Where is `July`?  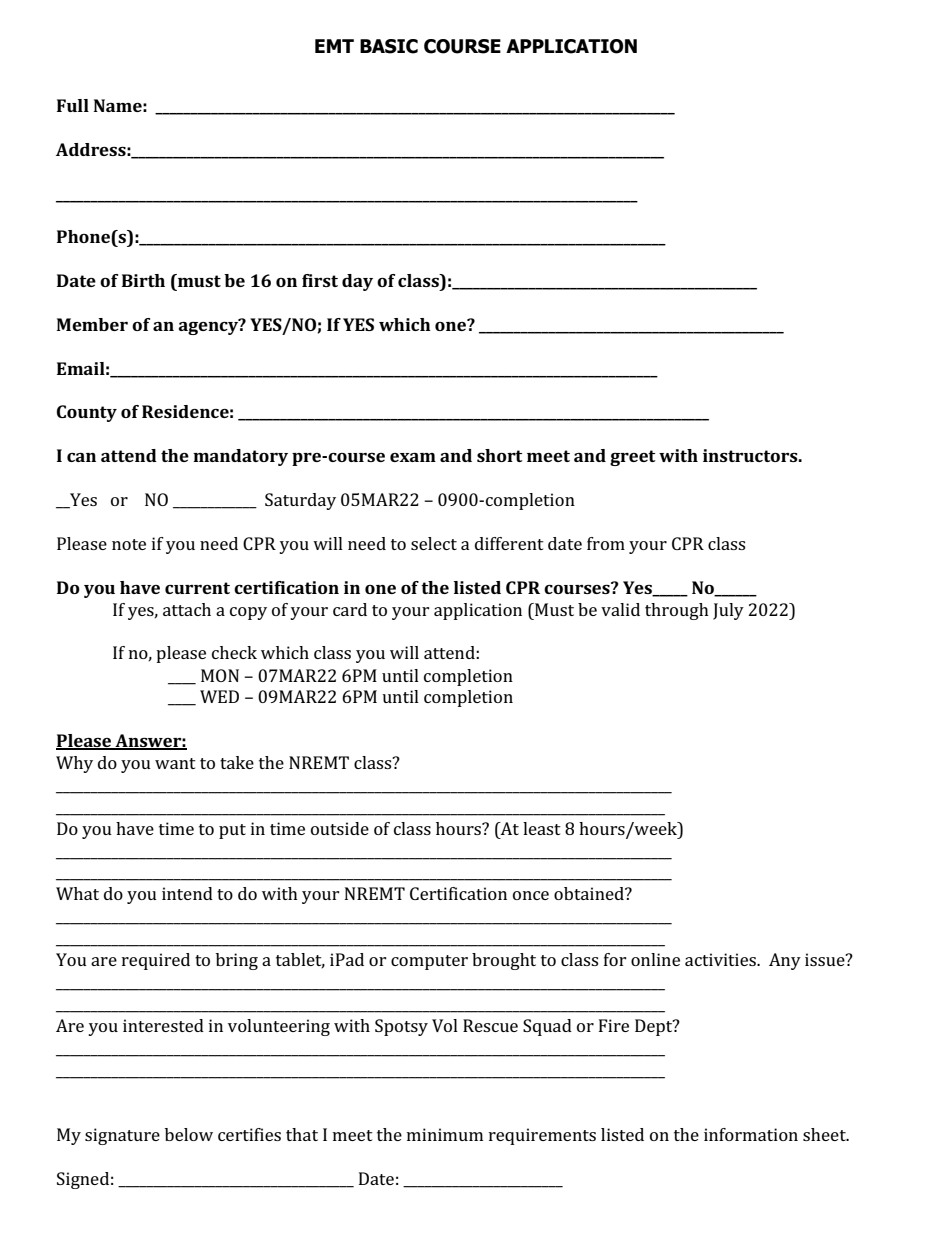 July is located at coordinates (728, 611).
